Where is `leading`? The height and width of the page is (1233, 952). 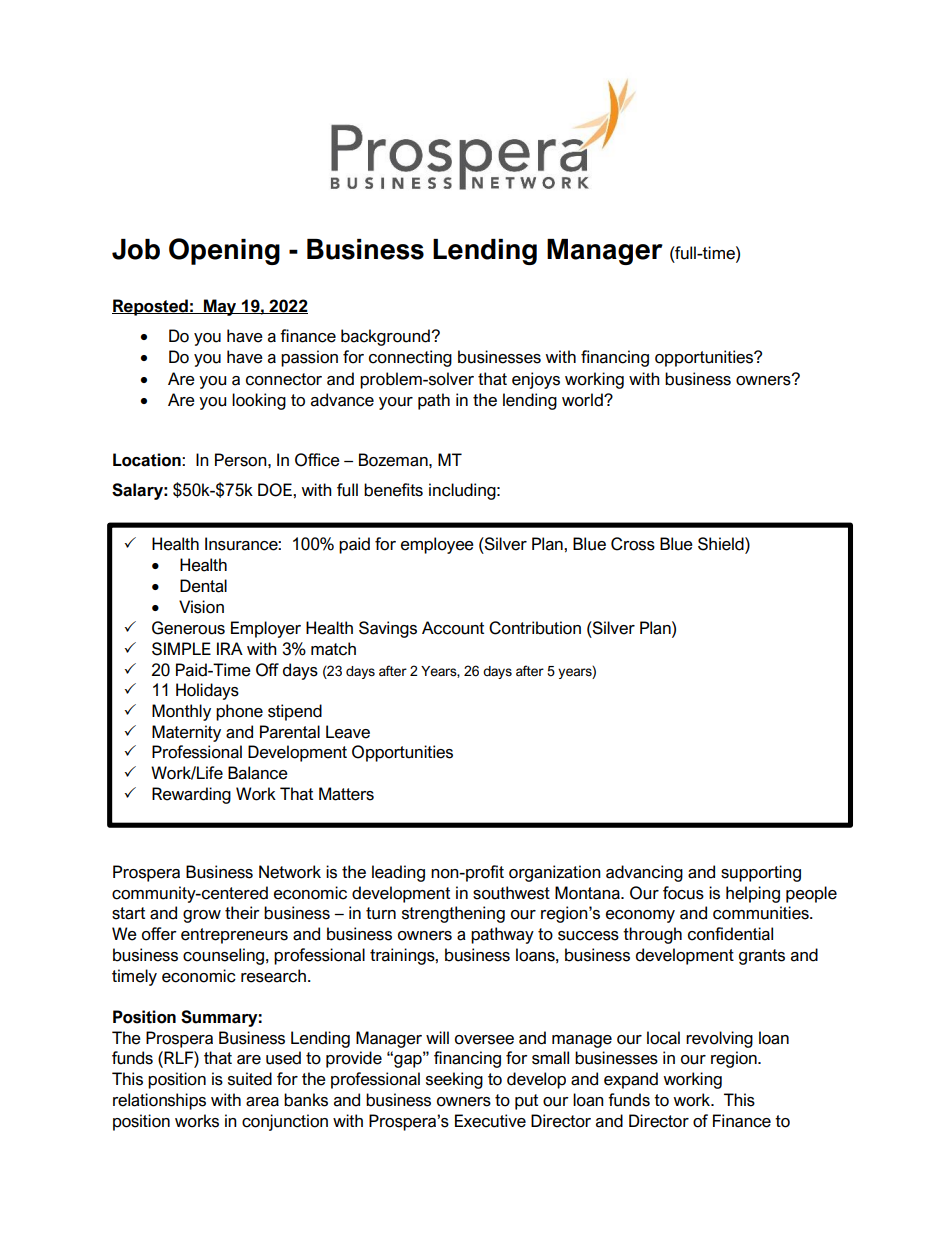 leading is located at coordinates (398, 873).
